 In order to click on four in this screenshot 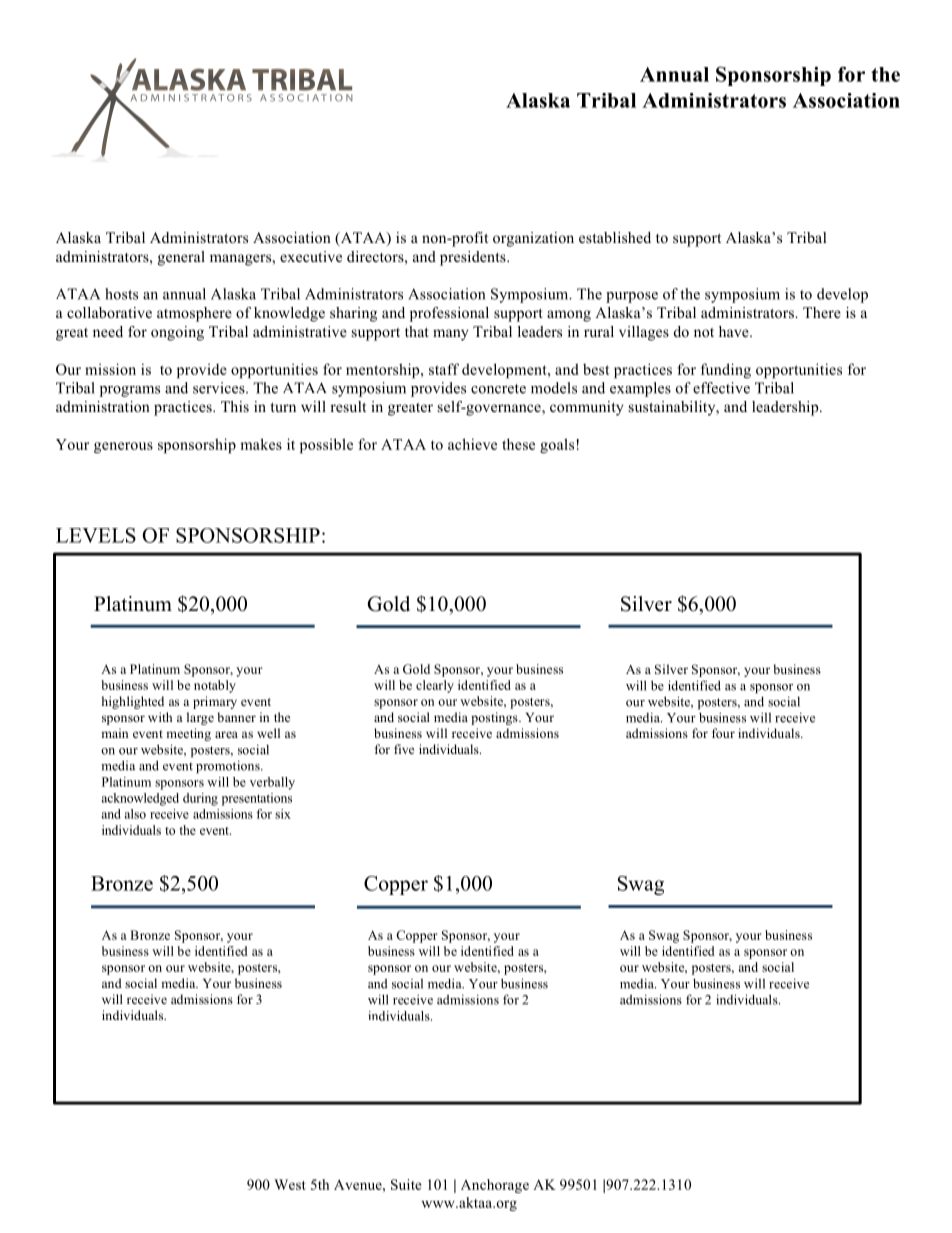, I will do `click(723, 733)`.
